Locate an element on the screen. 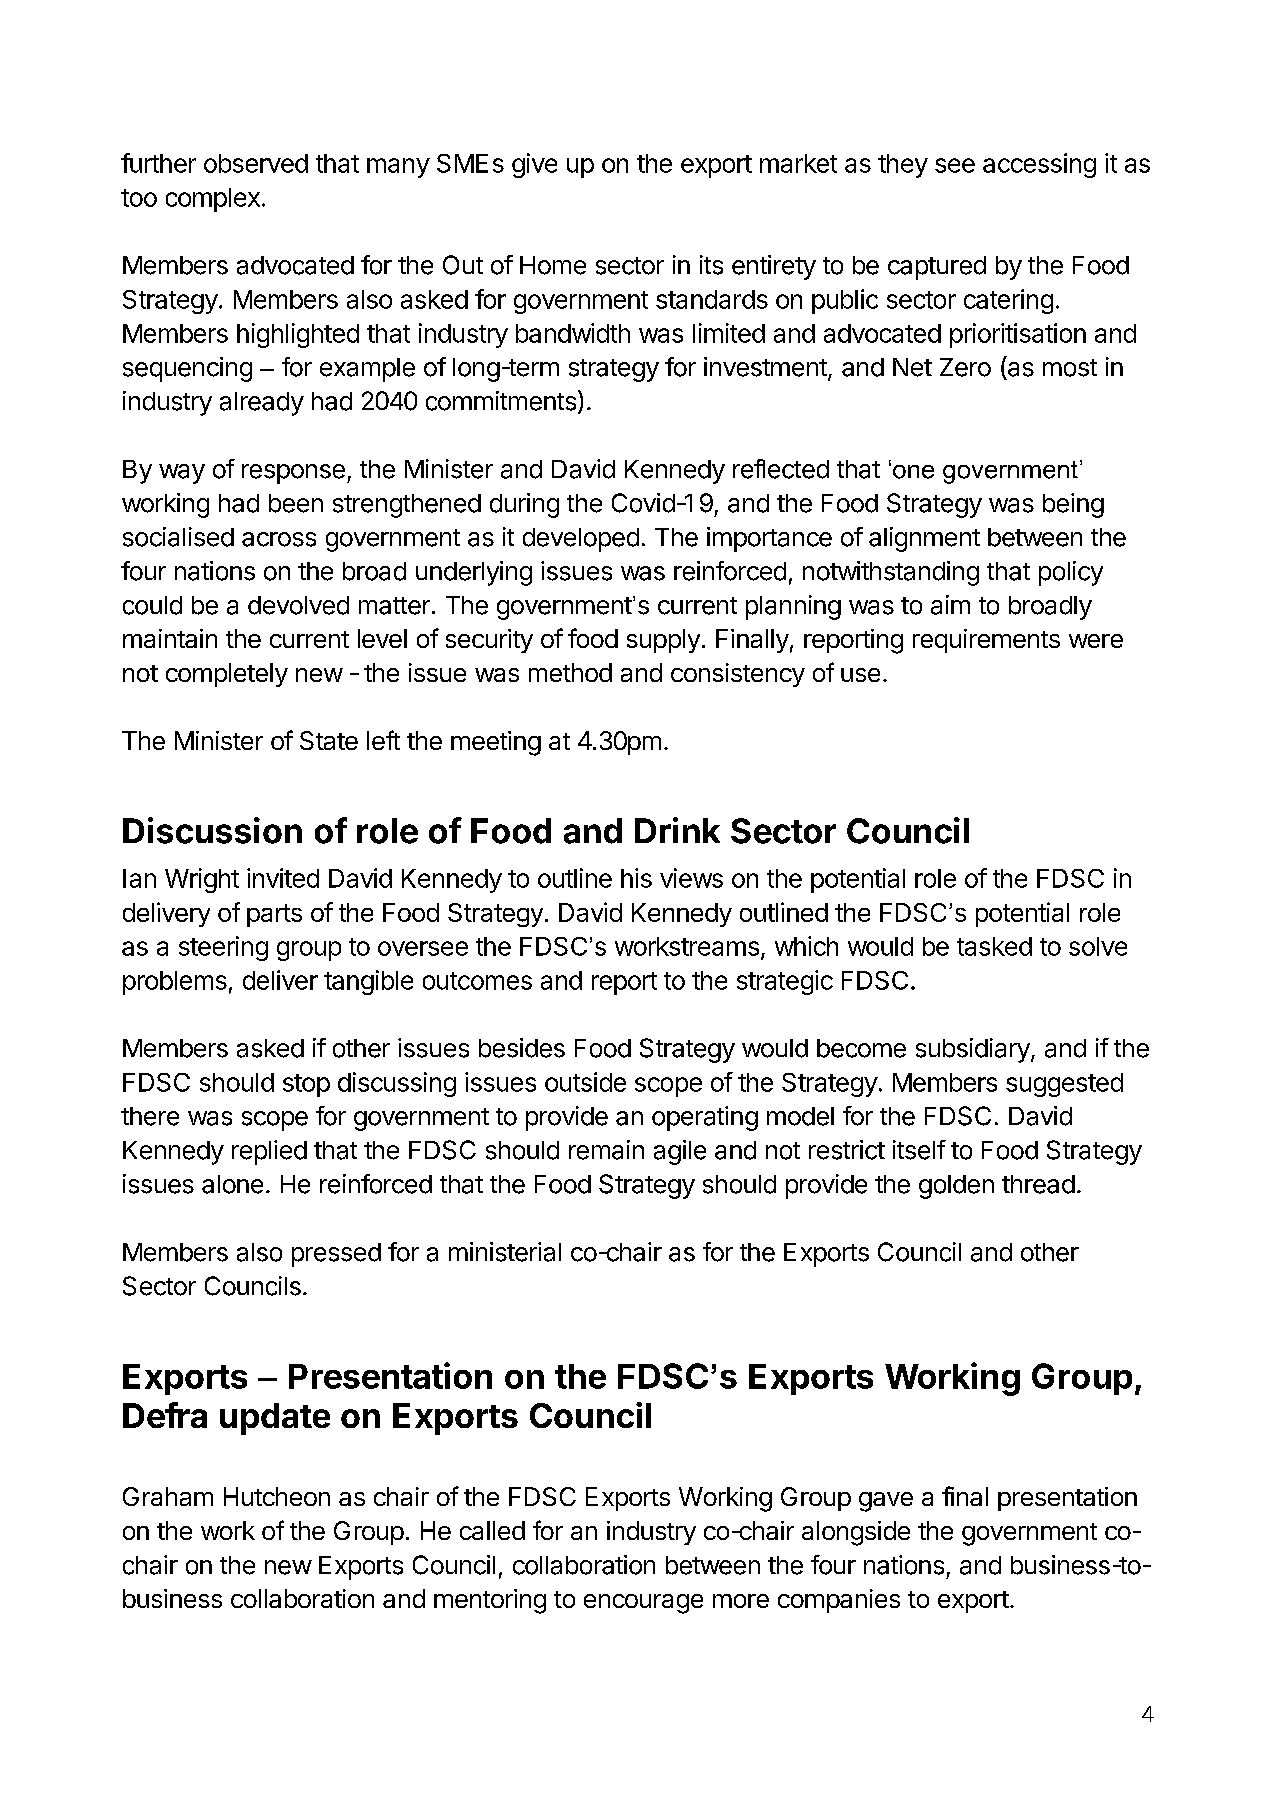 Image resolution: width=1274 pixels, height=1802 pixels. solve is located at coordinates (1098, 946).
